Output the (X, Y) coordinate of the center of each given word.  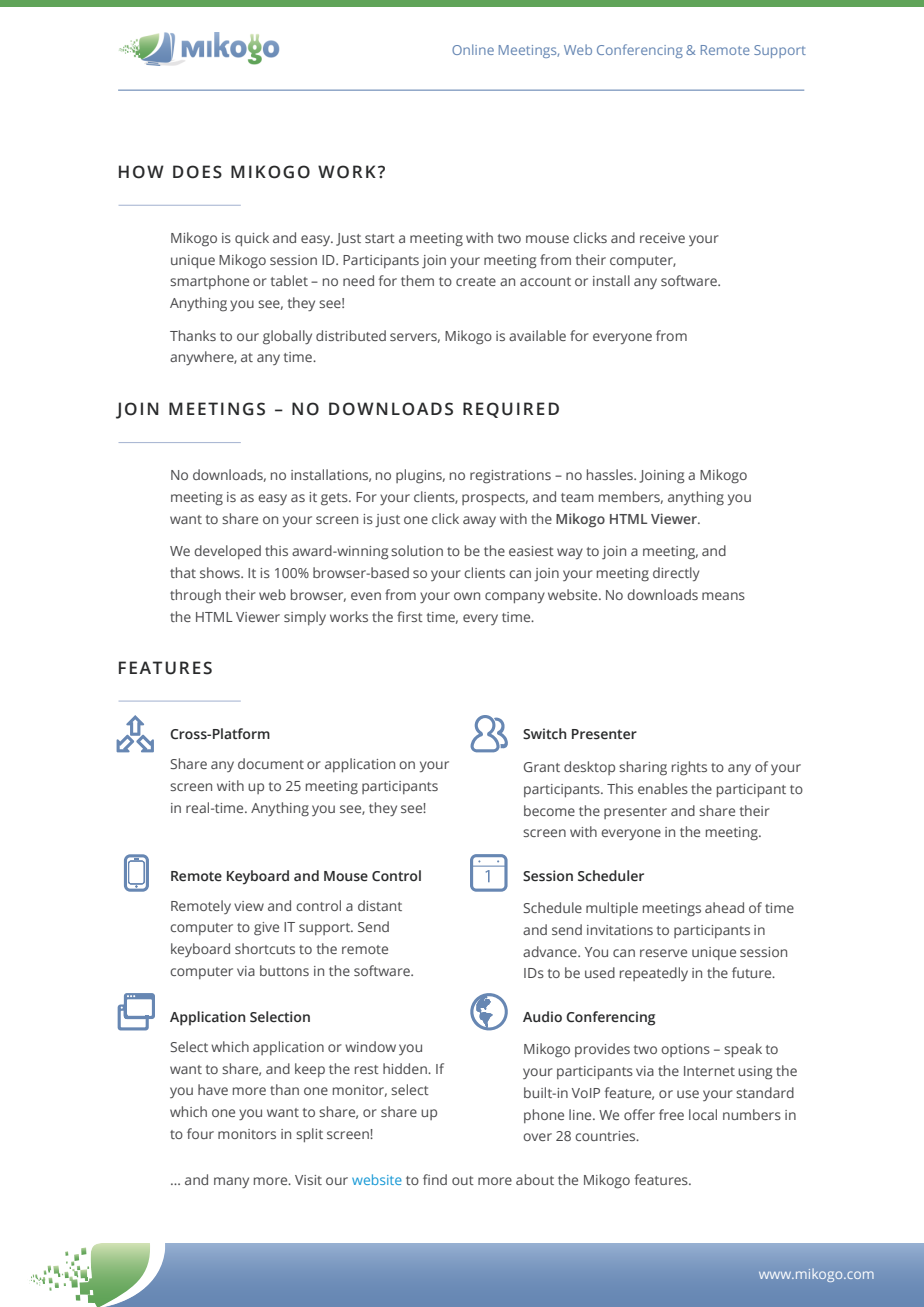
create (476, 281)
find (435, 1179)
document (271, 763)
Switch (544, 734)
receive (662, 238)
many (231, 1182)
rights (689, 768)
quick (252, 239)
